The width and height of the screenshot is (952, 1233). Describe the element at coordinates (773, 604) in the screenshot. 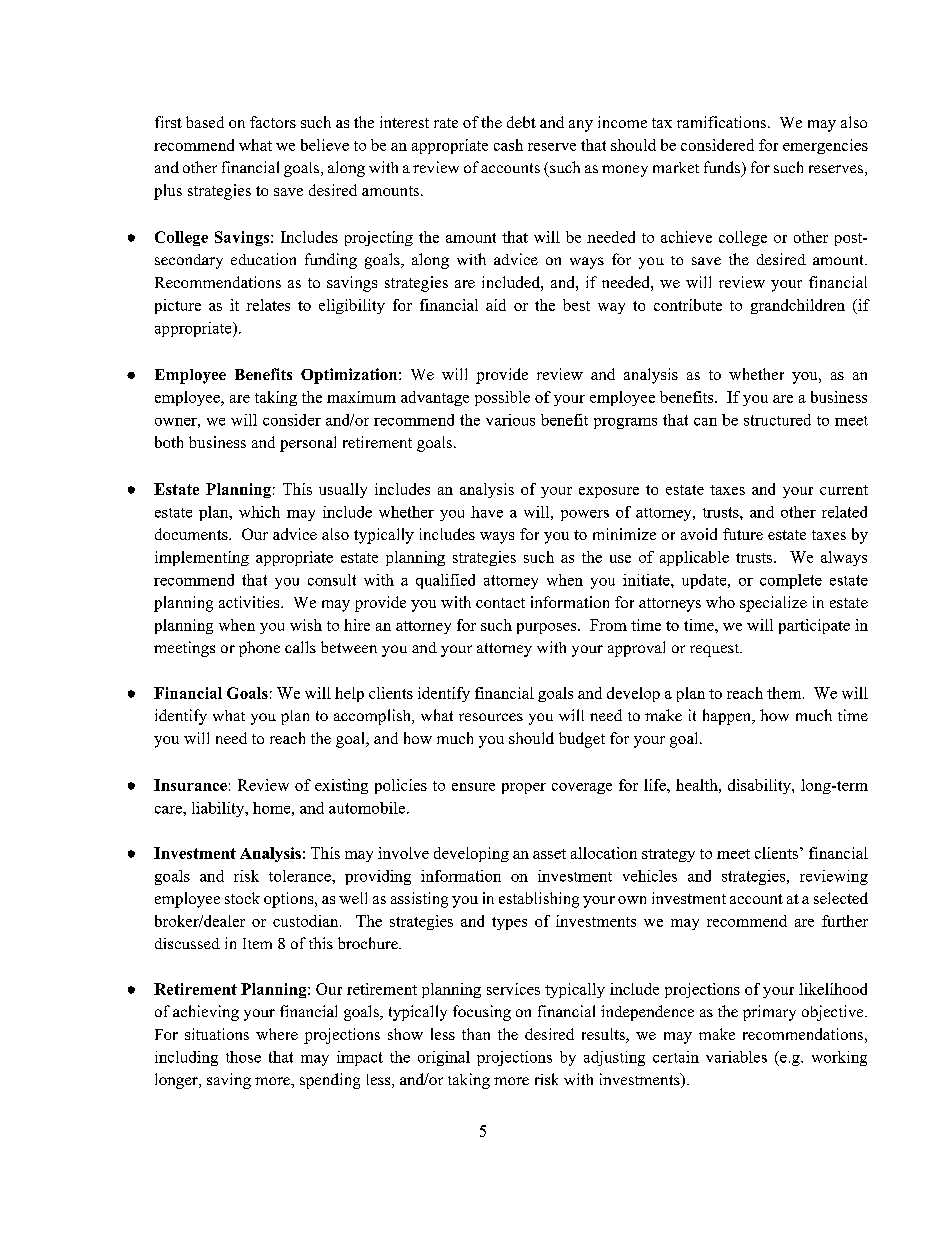

I see `specialize` at that location.
